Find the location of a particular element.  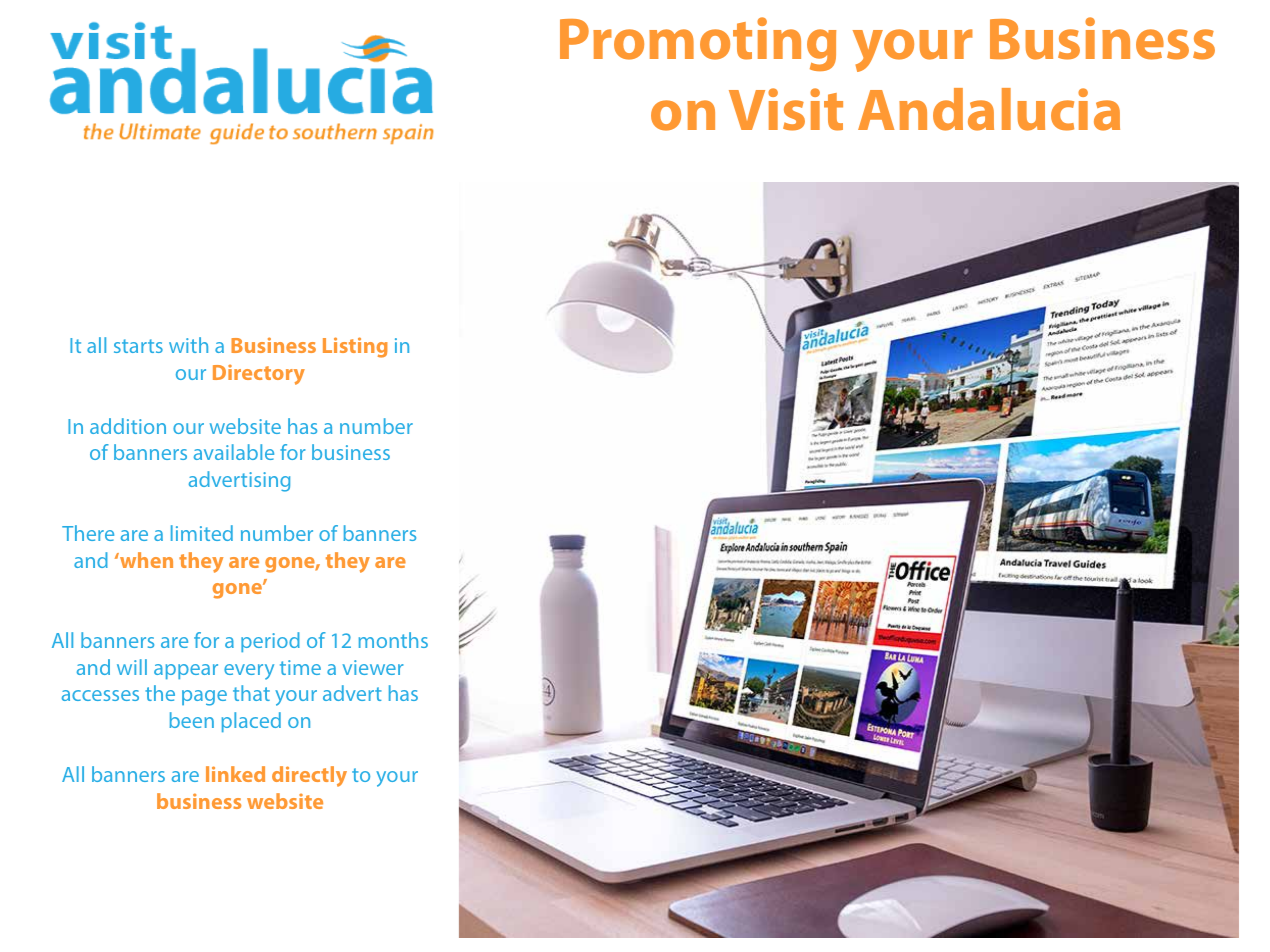

available is located at coordinates (234, 452).
